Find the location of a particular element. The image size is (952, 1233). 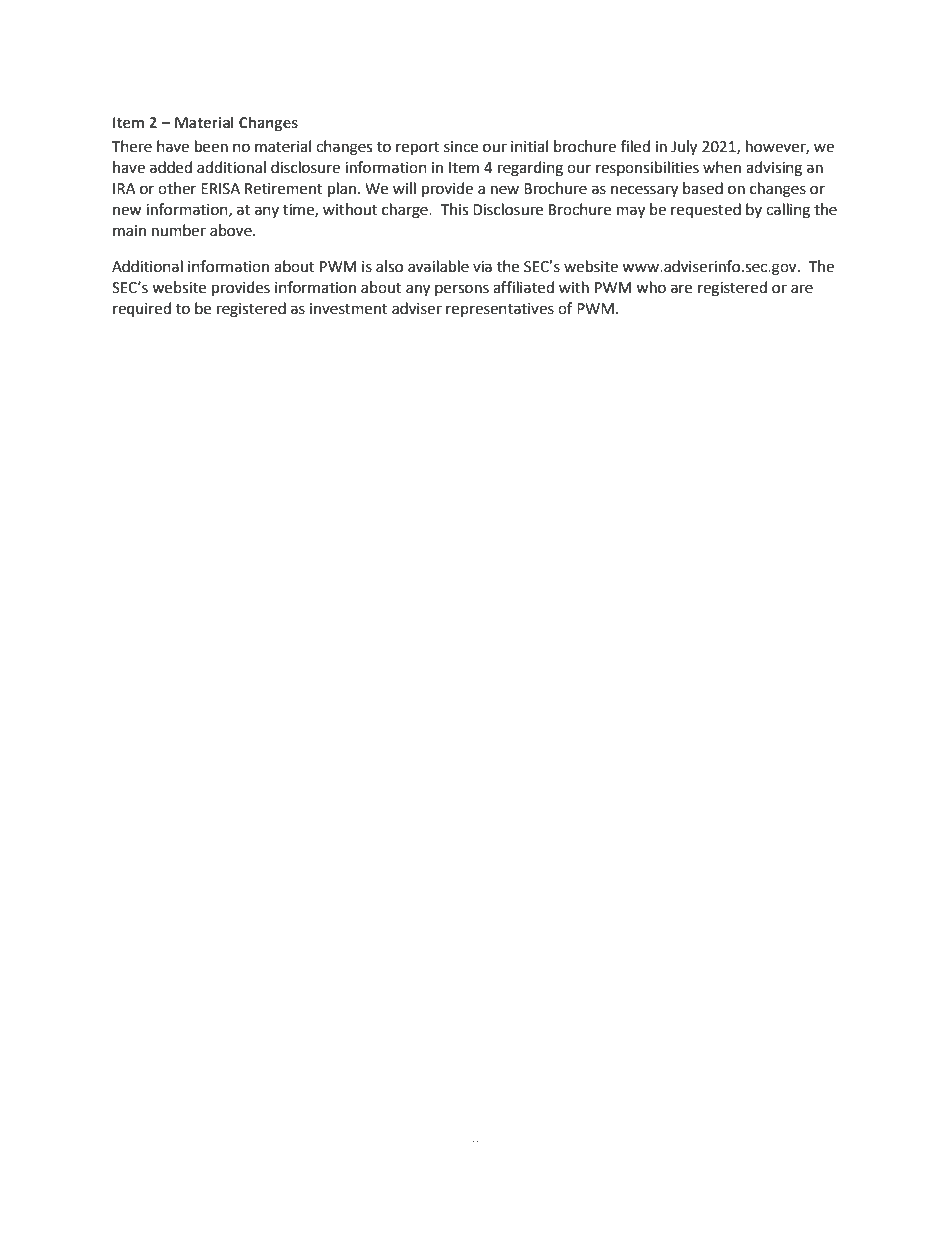

required is located at coordinates (142, 310).
